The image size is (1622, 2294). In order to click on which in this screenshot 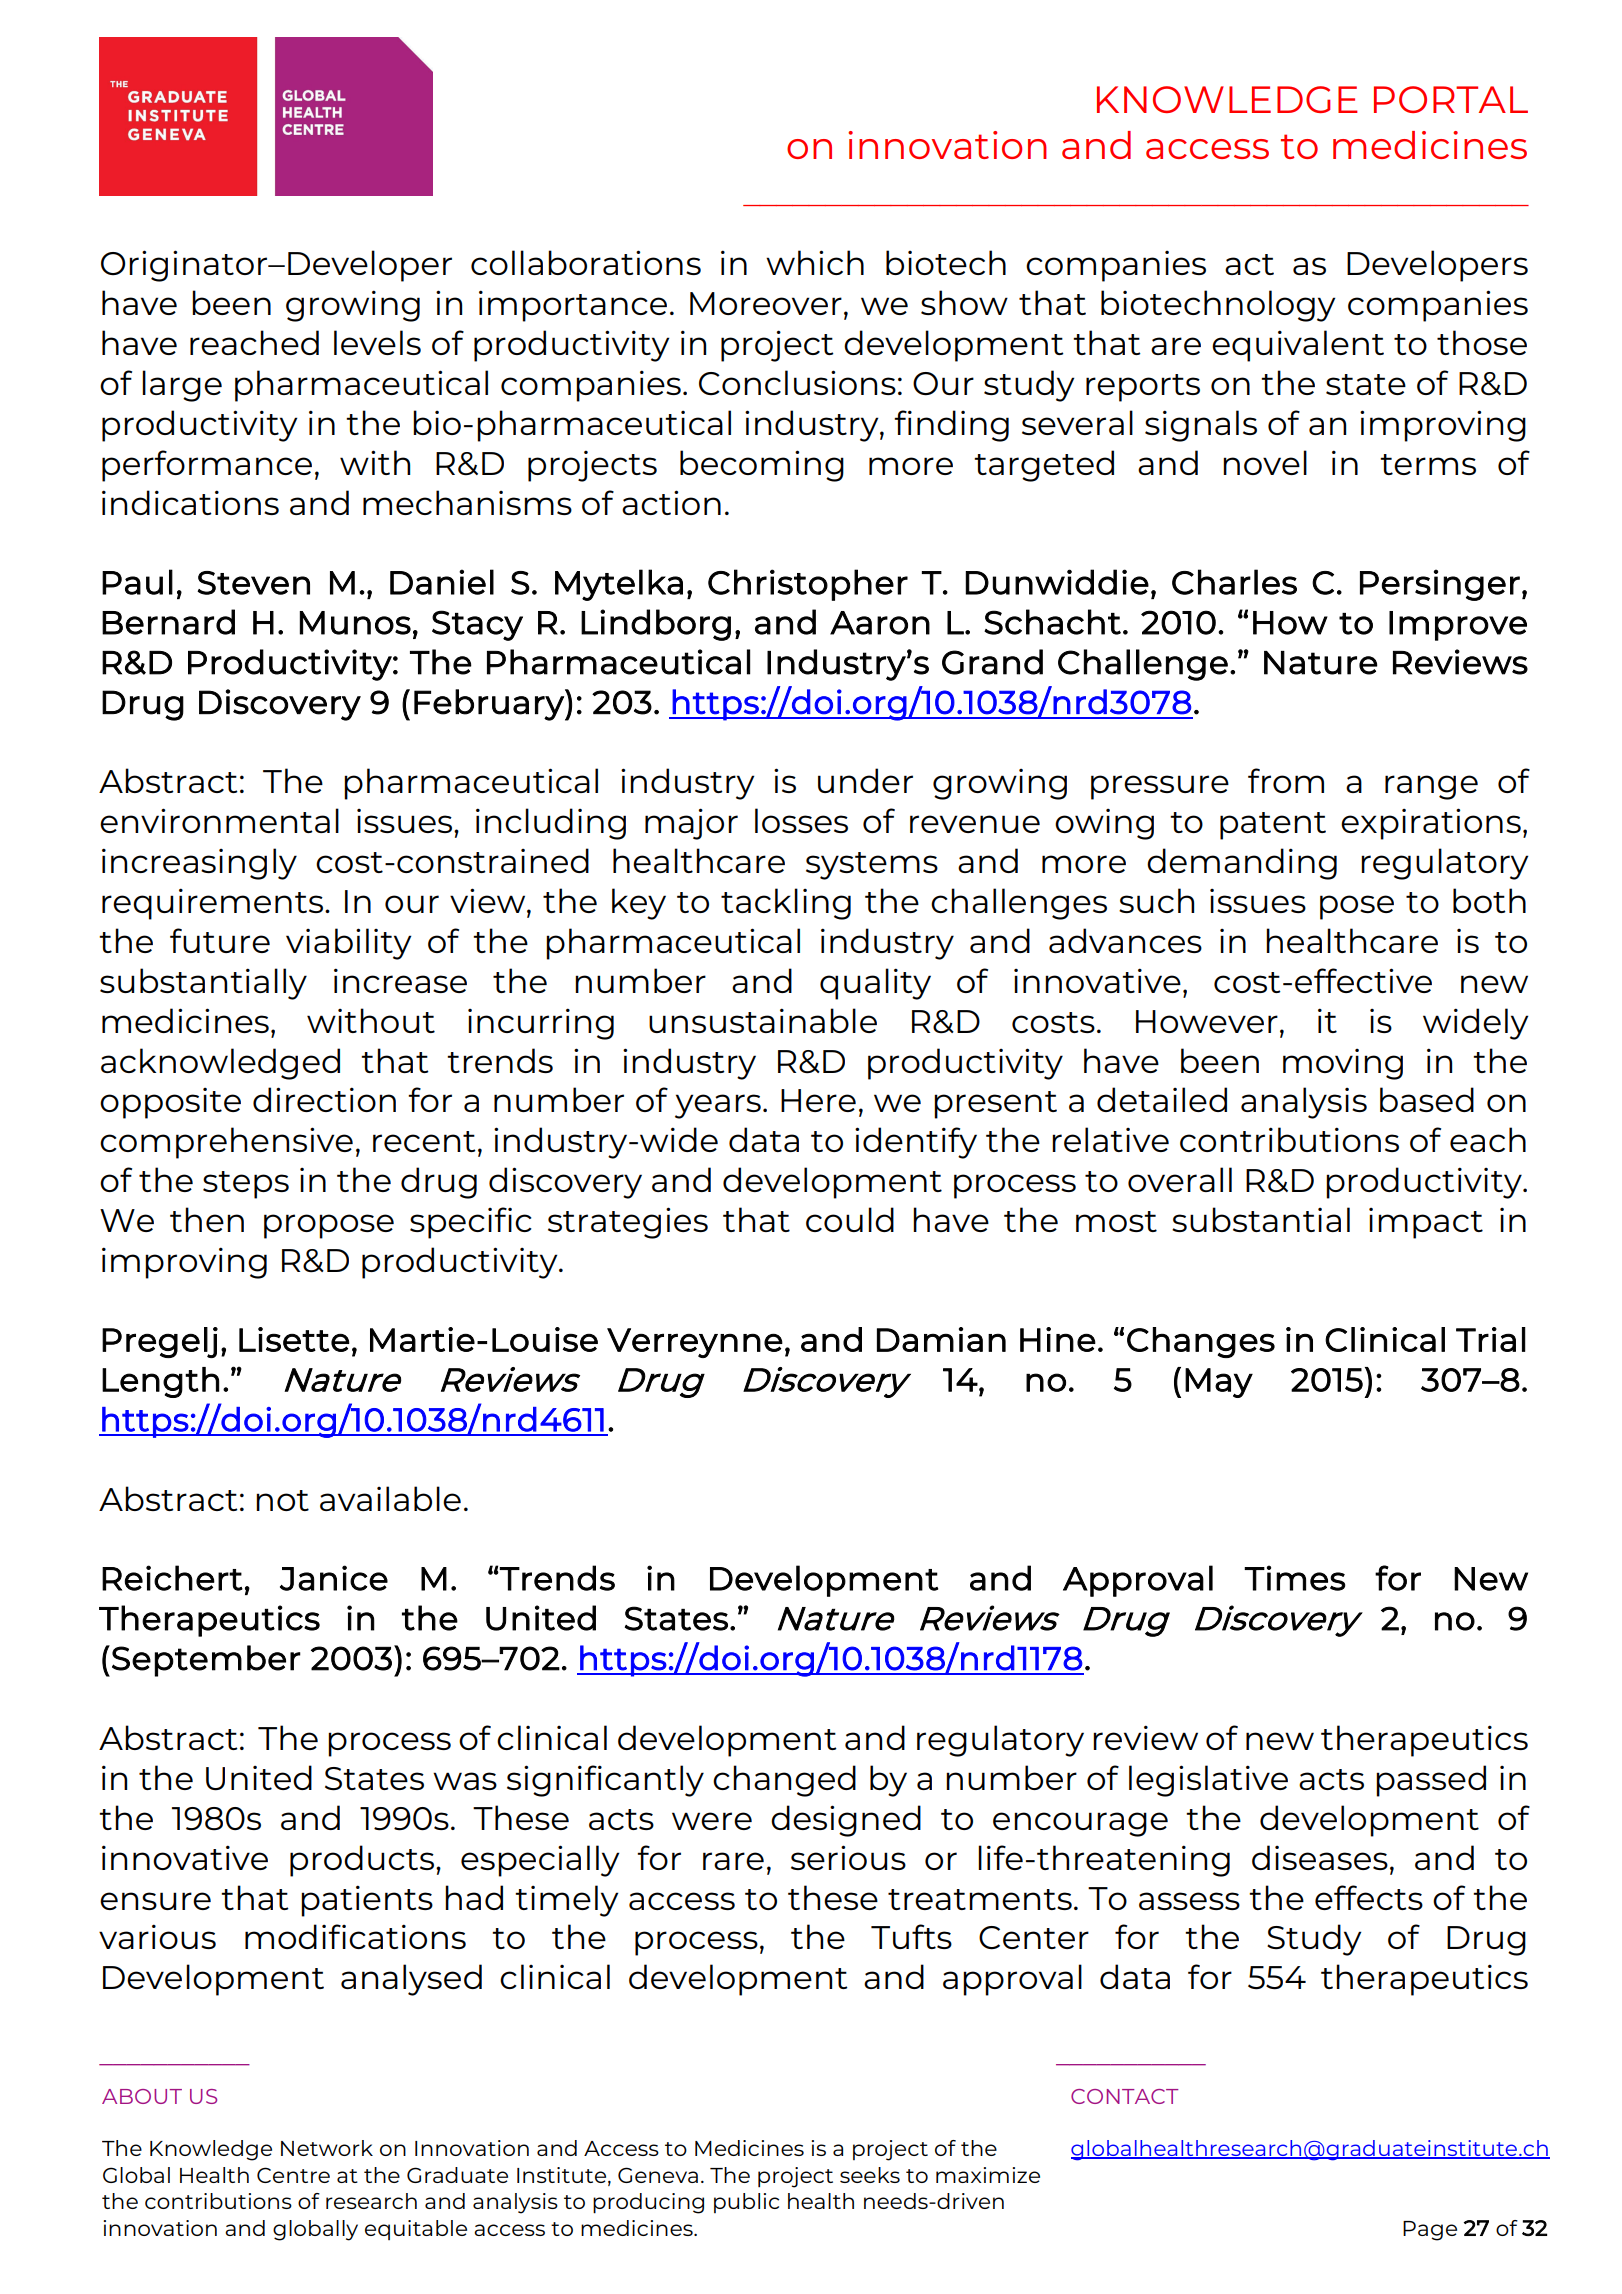, I will do `click(815, 262)`.
